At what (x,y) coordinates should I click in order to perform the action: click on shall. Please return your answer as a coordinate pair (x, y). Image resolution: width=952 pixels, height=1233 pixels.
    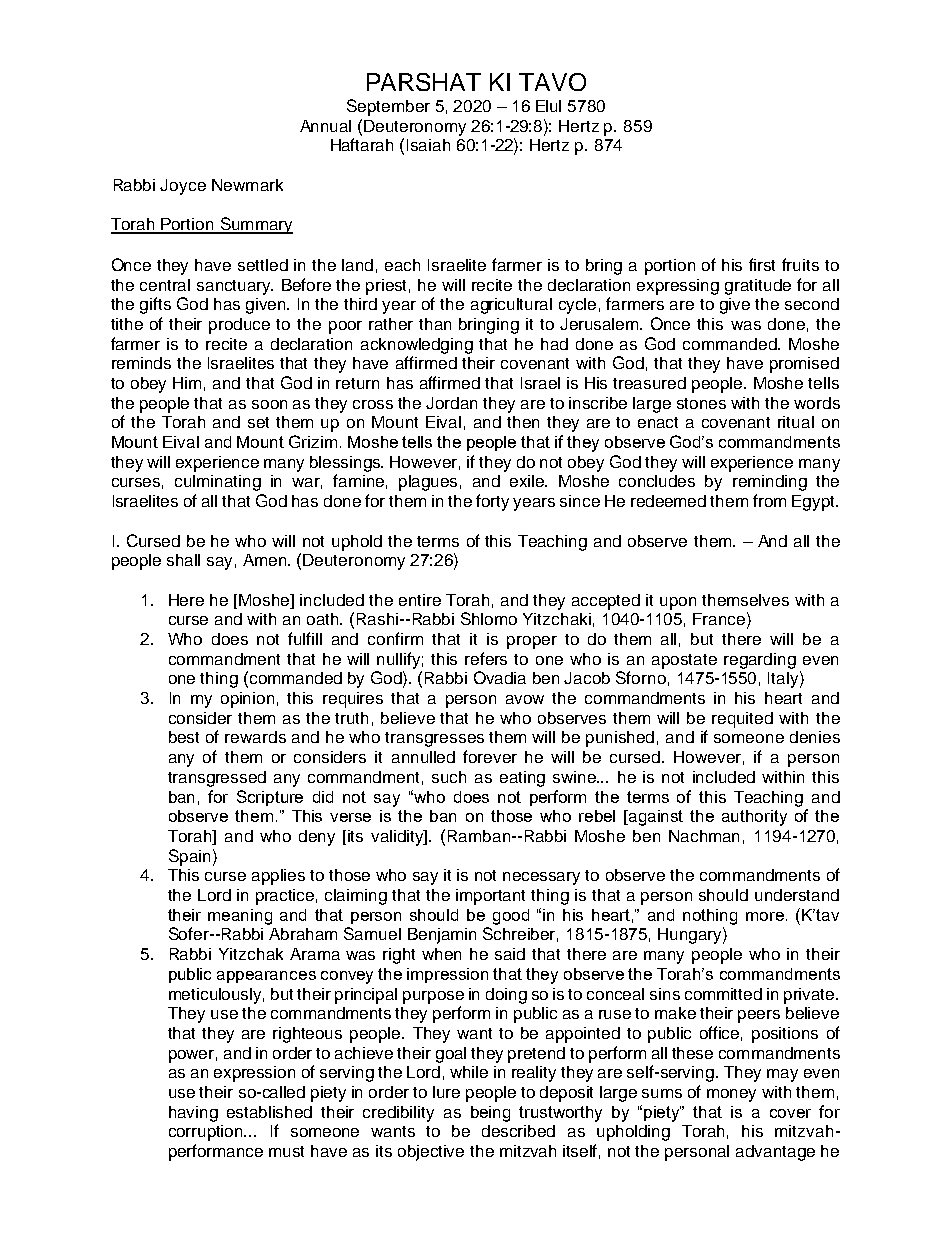
    Looking at the image, I should click on (183, 560).
